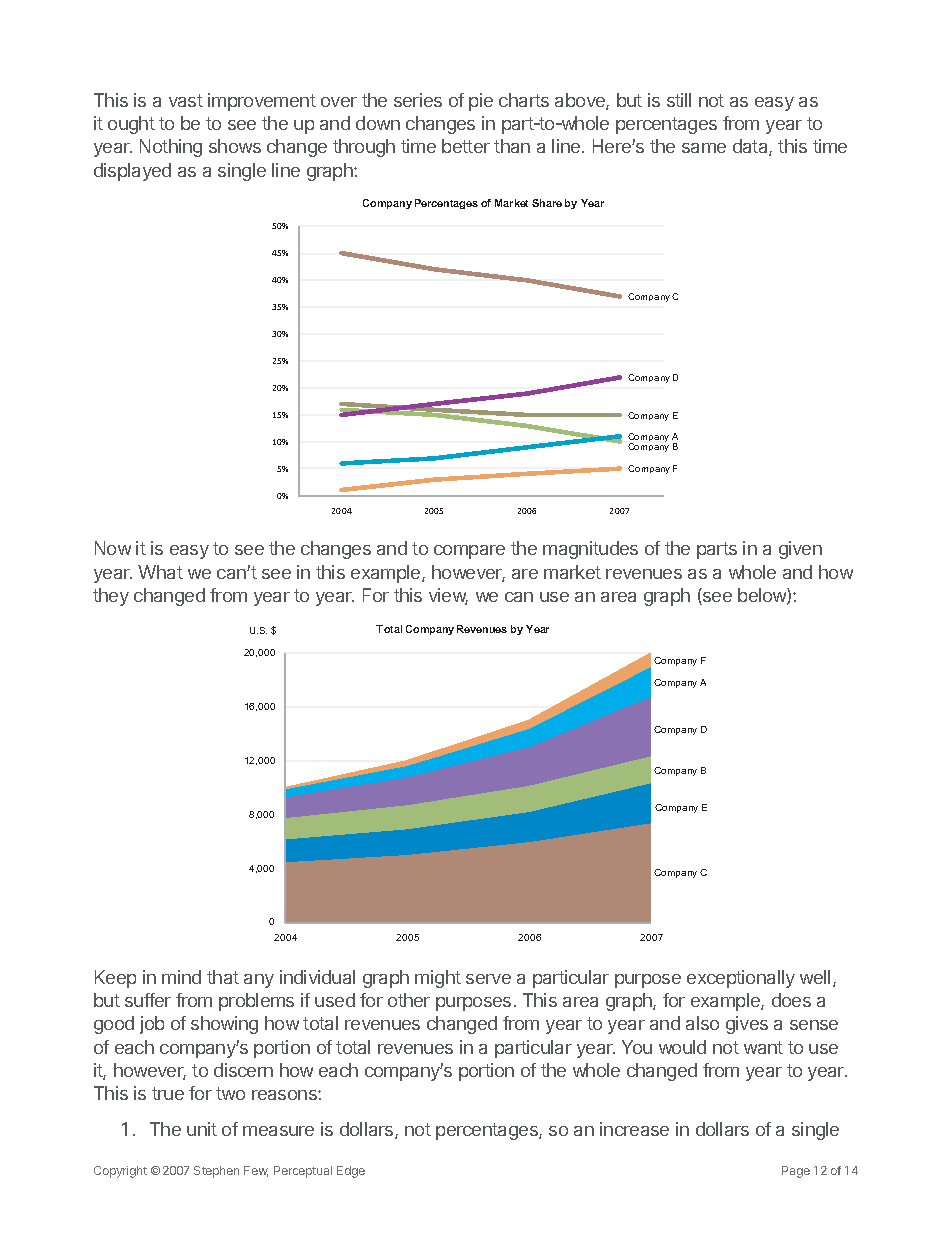 The image size is (952, 1233). I want to click on Page, so click(796, 1172).
